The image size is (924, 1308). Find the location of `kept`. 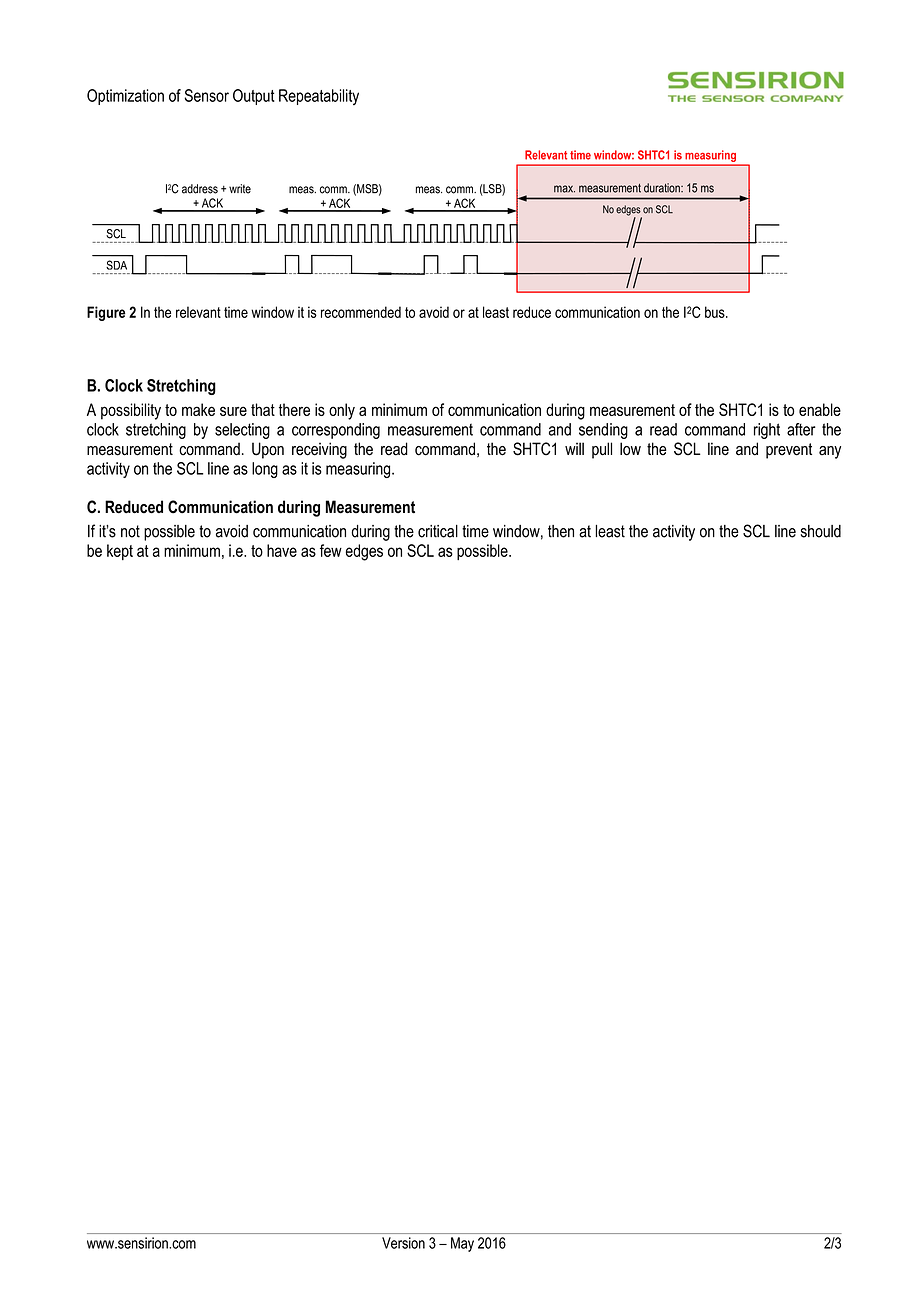

kept is located at coordinates (120, 552).
